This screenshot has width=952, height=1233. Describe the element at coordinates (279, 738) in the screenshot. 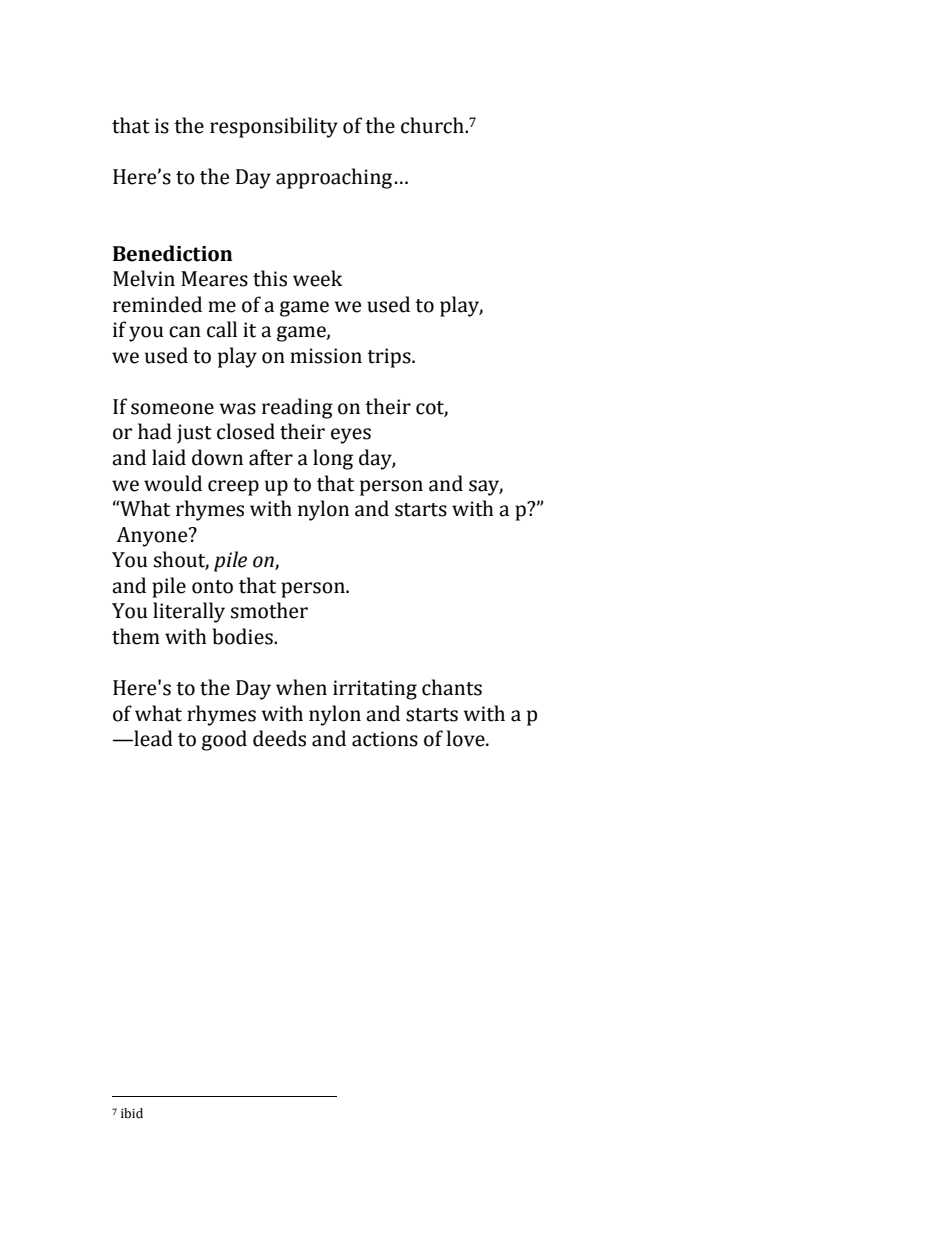

I see `deeds` at that location.
